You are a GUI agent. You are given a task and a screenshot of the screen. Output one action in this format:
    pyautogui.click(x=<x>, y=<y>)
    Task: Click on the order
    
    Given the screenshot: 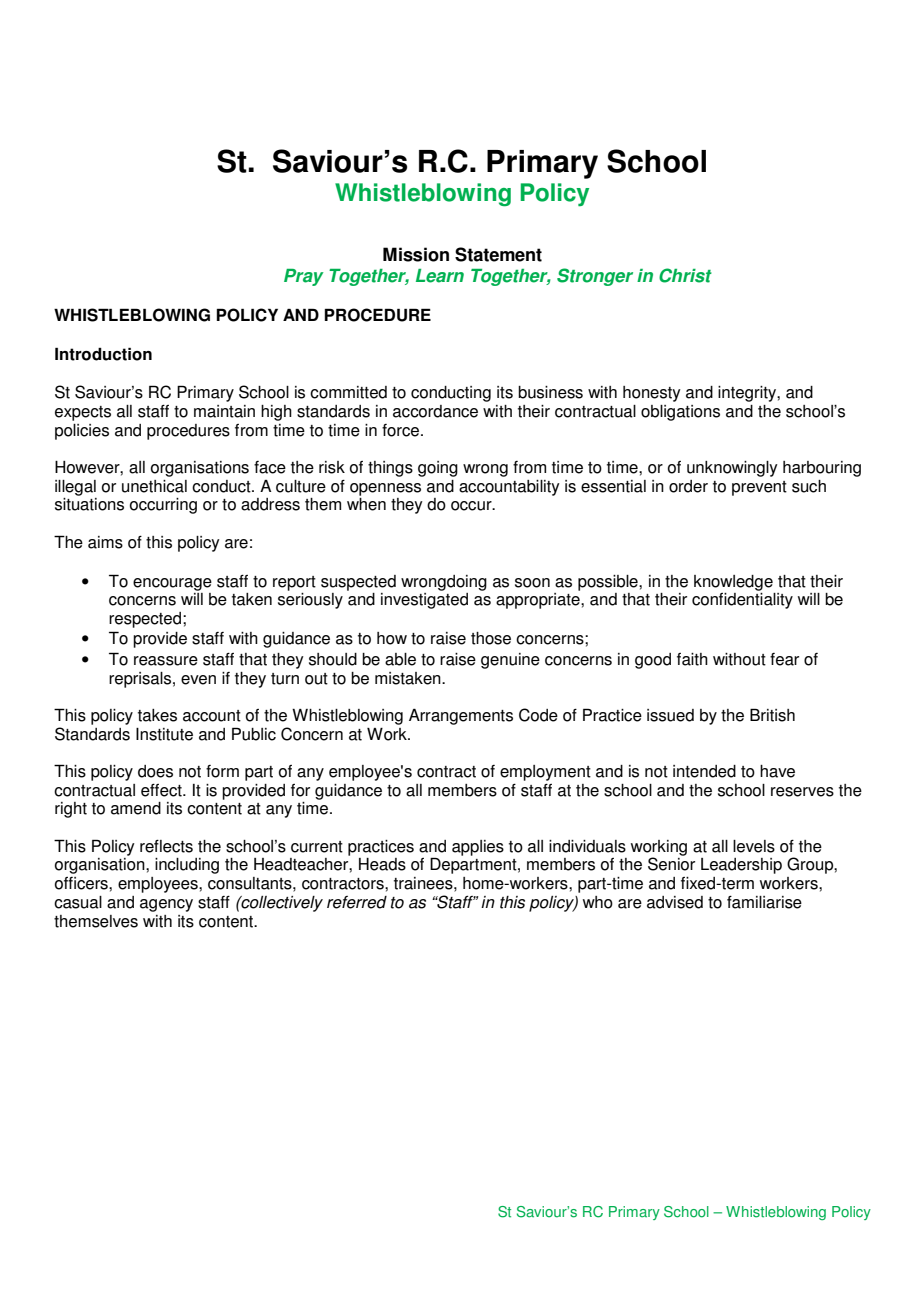 What is the action you would take?
    pyautogui.click(x=688, y=486)
